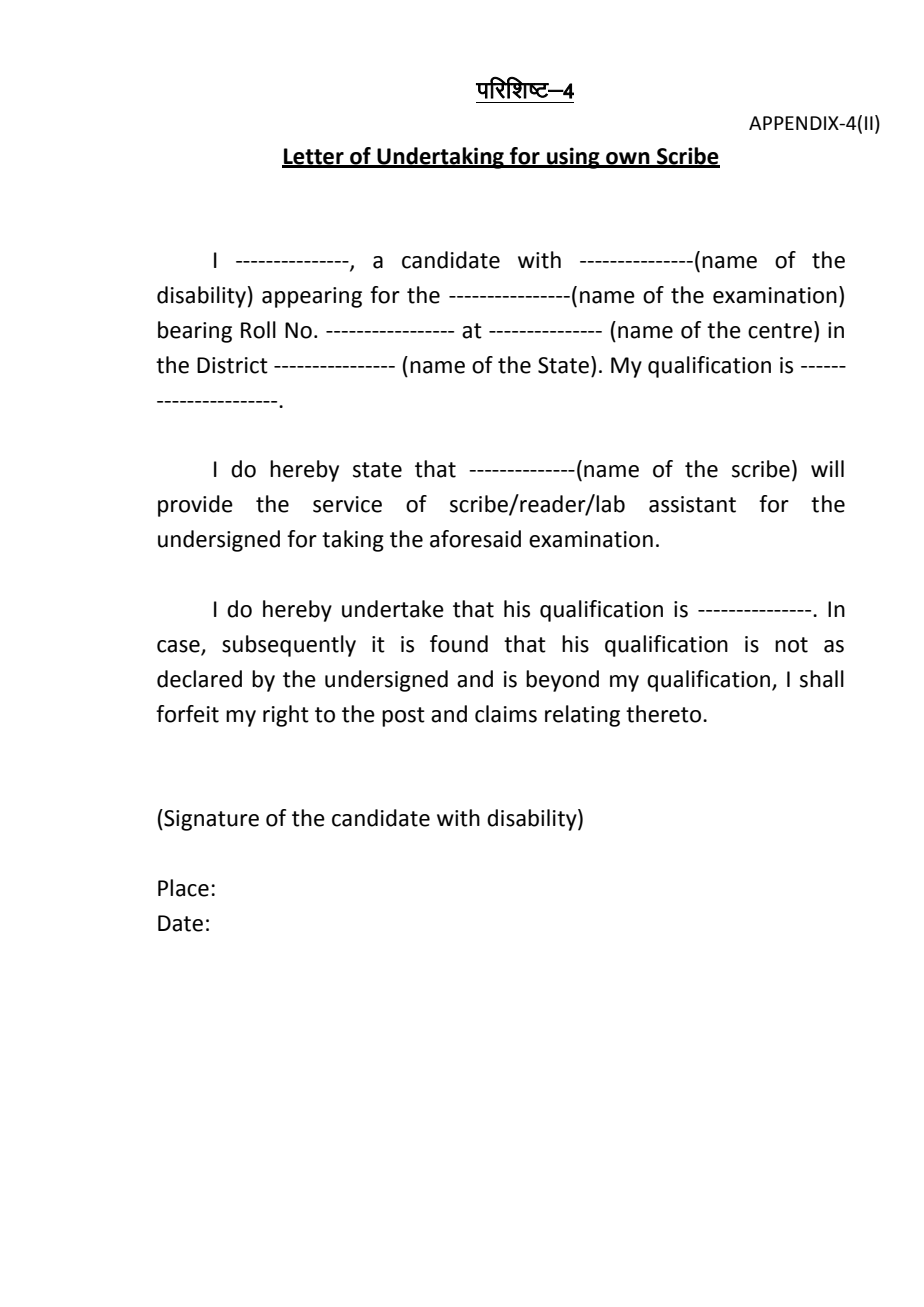 The height and width of the page is (1307, 924). What do you see at coordinates (822, 679) in the page?
I see `shall` at bounding box center [822, 679].
